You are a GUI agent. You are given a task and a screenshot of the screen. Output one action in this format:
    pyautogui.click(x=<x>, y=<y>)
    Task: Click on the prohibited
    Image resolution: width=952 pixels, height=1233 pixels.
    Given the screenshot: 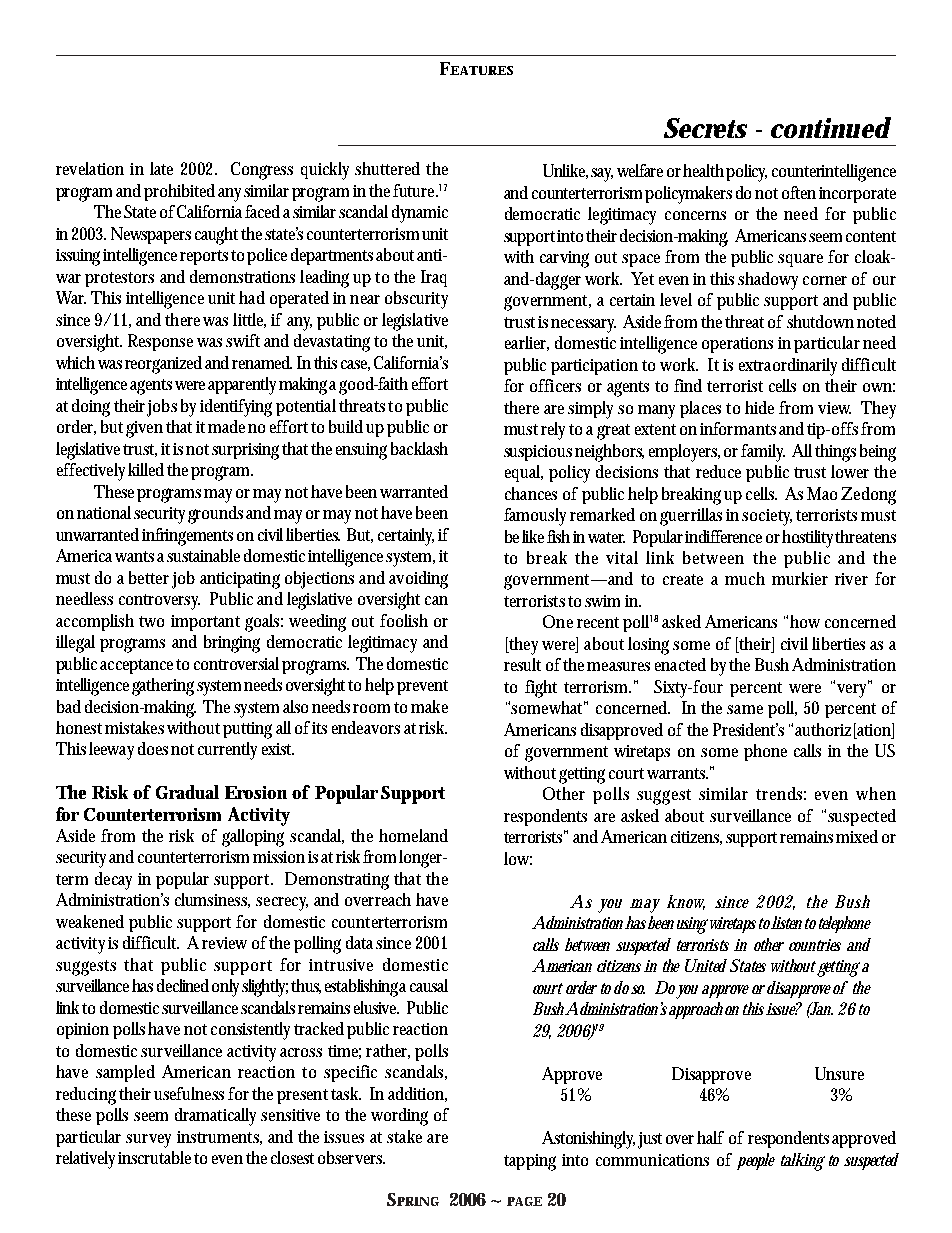 What is the action you would take?
    pyautogui.click(x=179, y=192)
